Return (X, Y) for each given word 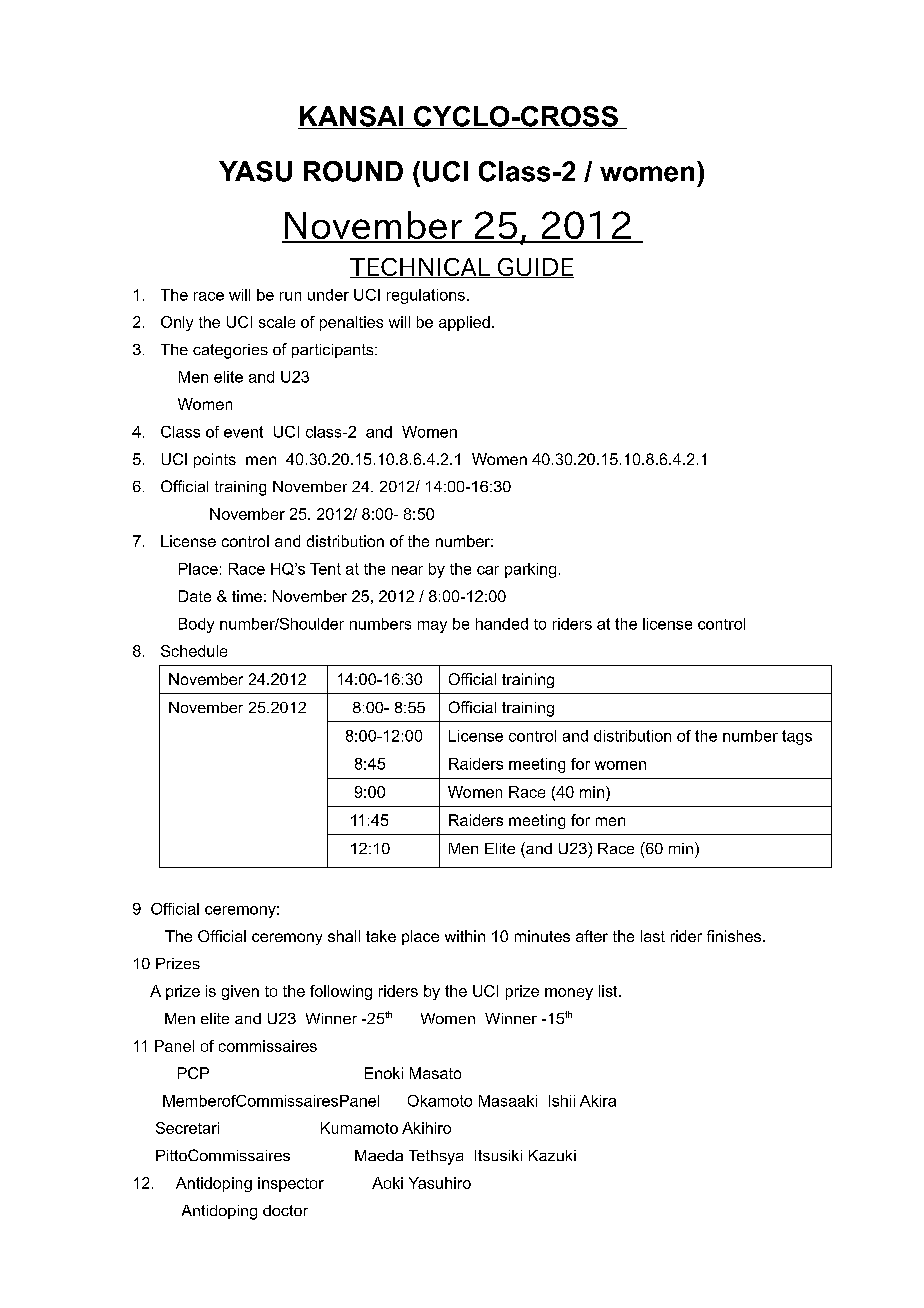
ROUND (353, 171)
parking (530, 570)
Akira (598, 1101)
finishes (735, 936)
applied (464, 323)
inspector (291, 1184)
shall (344, 936)
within (465, 936)
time (247, 596)
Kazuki (552, 1155)
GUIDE (534, 268)
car (488, 570)
